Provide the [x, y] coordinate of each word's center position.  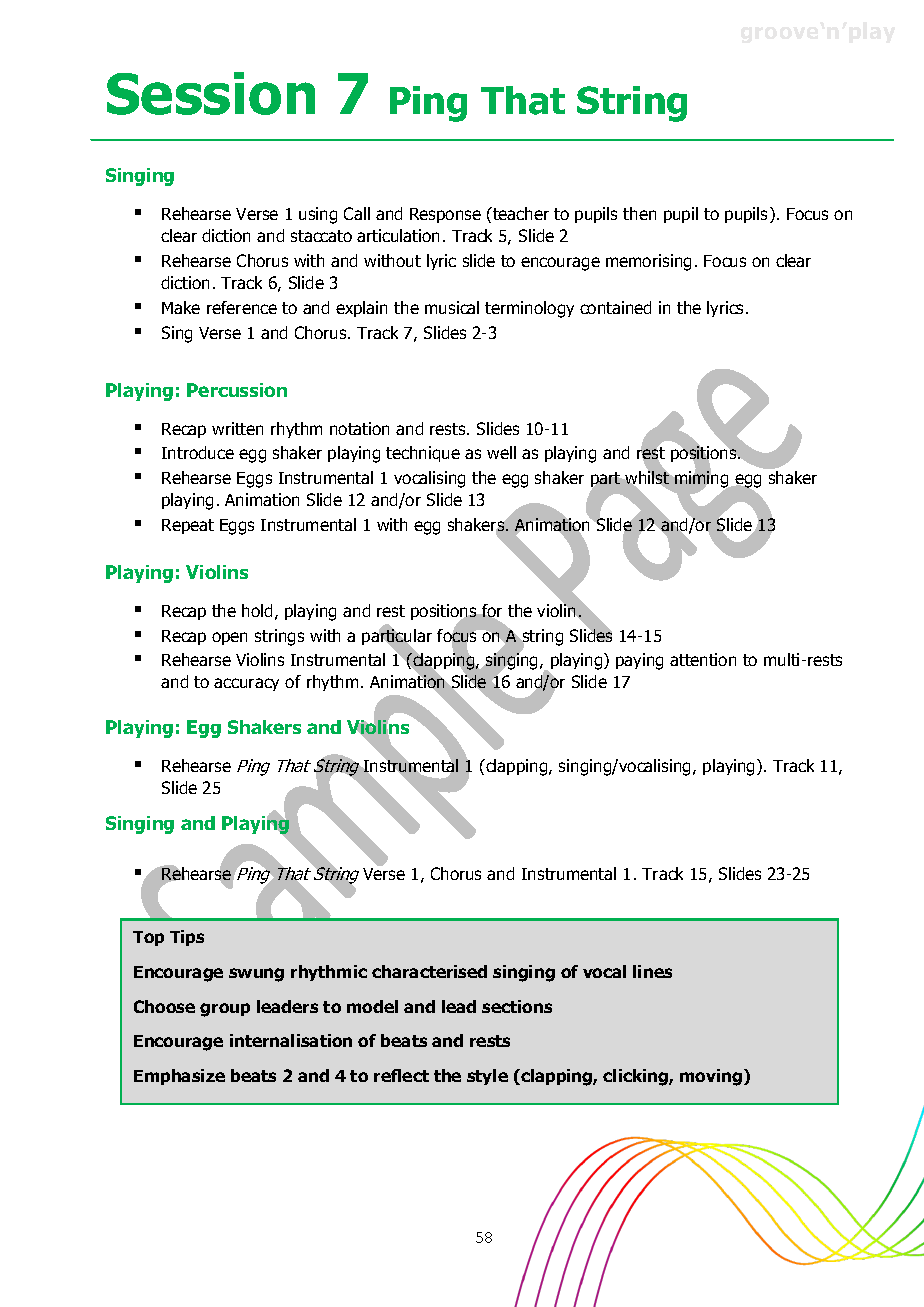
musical [452, 307]
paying [639, 661]
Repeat [188, 526]
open [229, 638]
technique [423, 454]
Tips [187, 938]
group [225, 1010]
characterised [429, 971]
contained [615, 307]
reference [242, 307]
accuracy [246, 684]
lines [652, 971]
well [501, 452]
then [639, 213]
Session [211, 93]
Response [445, 215]
